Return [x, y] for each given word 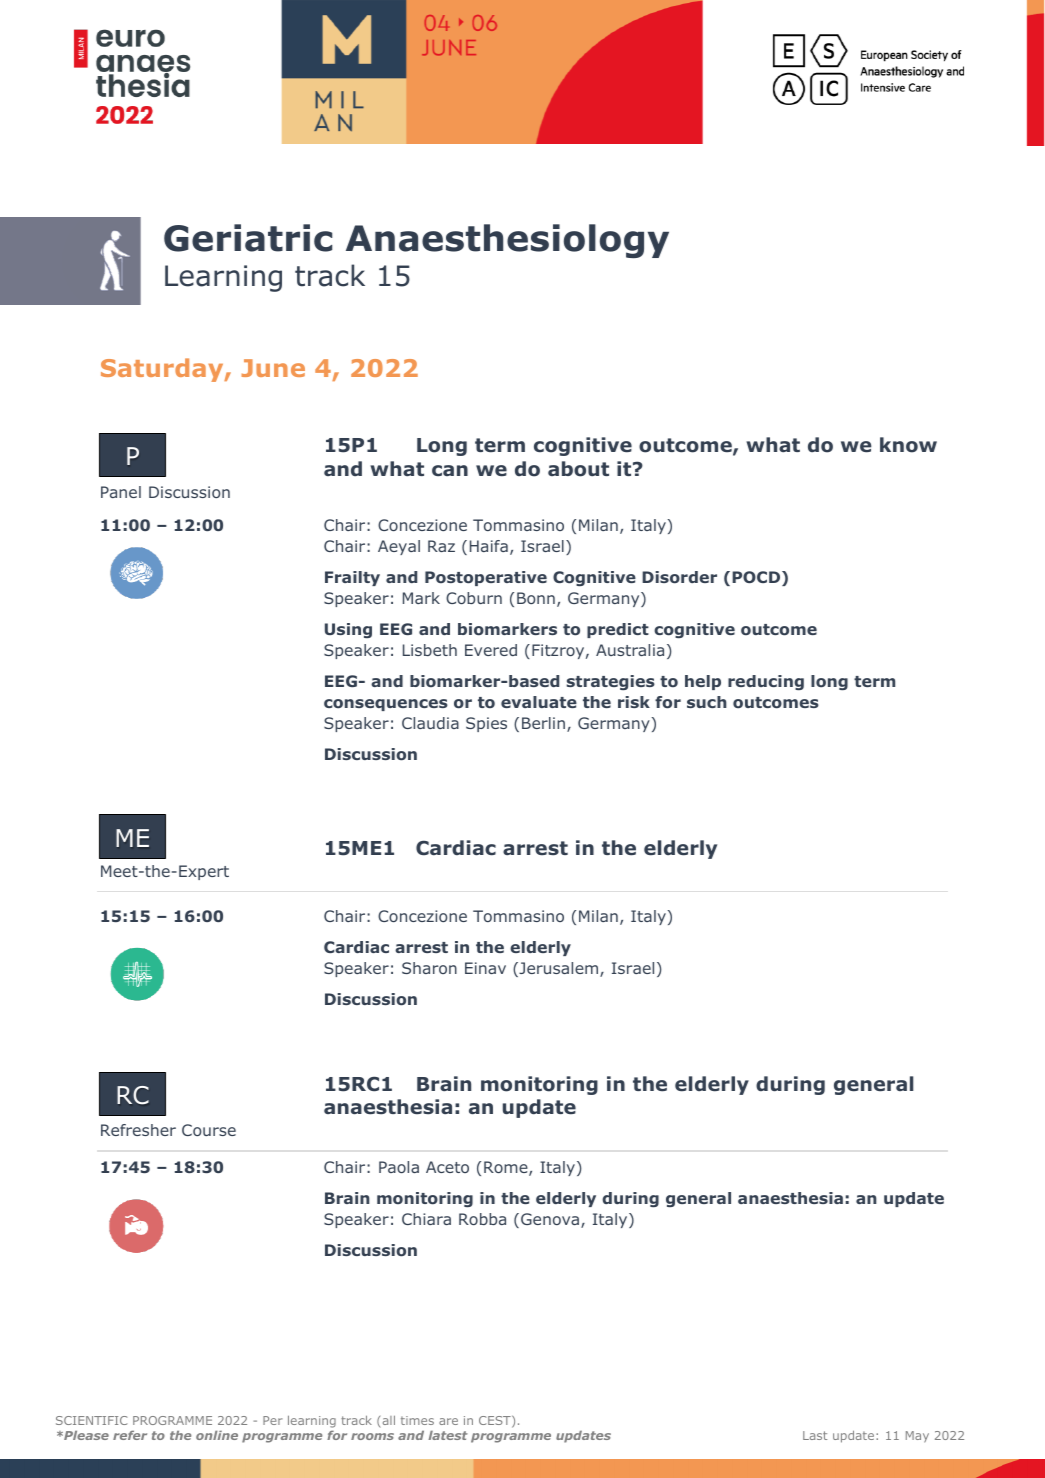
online [217, 1435]
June [273, 368]
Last [815, 1435]
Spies [486, 724]
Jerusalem [559, 969]
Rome [507, 1168]
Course [209, 1130]
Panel [121, 492]
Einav [485, 968]
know [908, 445]
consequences [386, 705]
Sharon [429, 968]
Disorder [679, 577]
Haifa [489, 546]
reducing [766, 682]
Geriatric [248, 238]
